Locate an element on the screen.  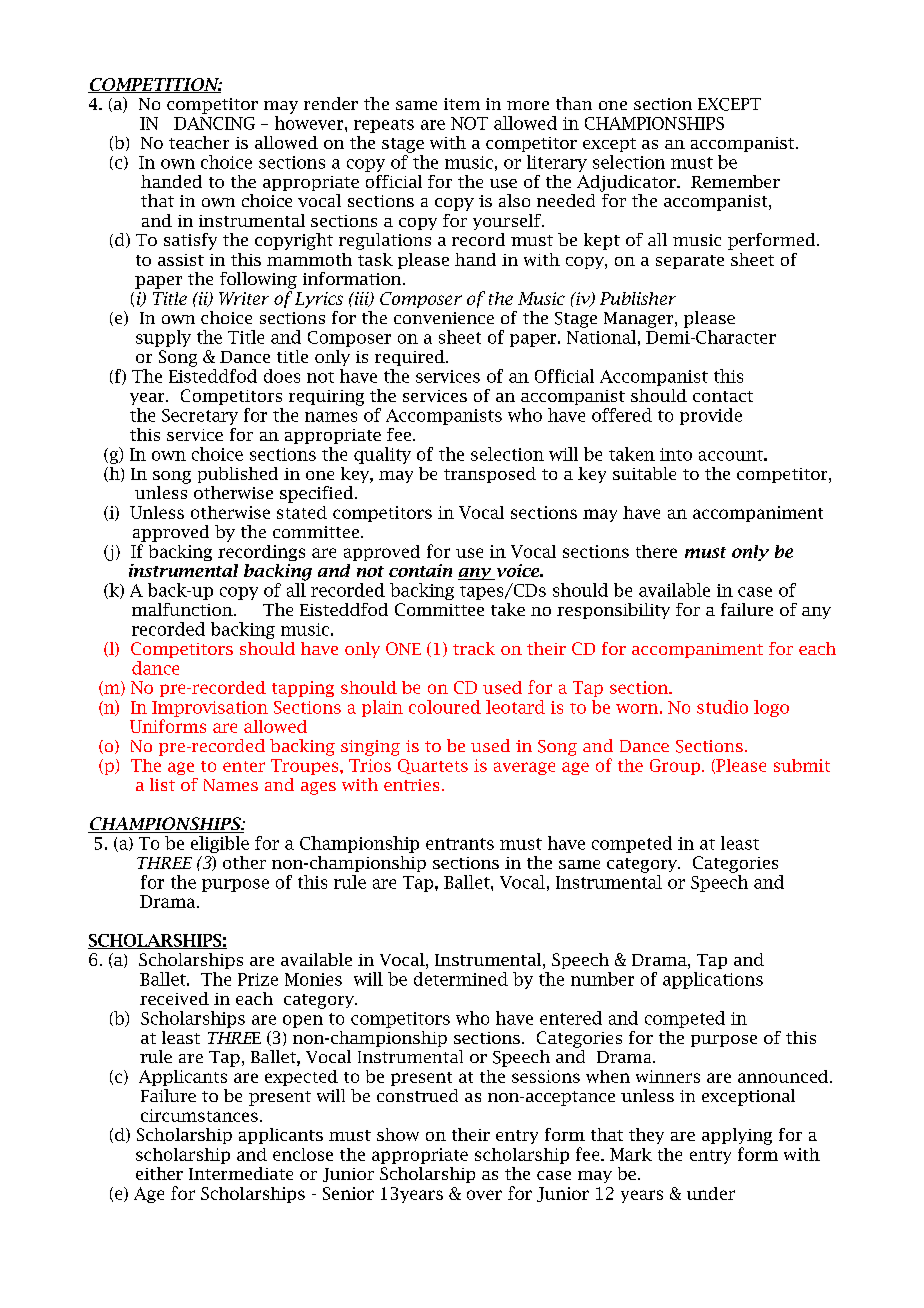
applications is located at coordinates (713, 980).
